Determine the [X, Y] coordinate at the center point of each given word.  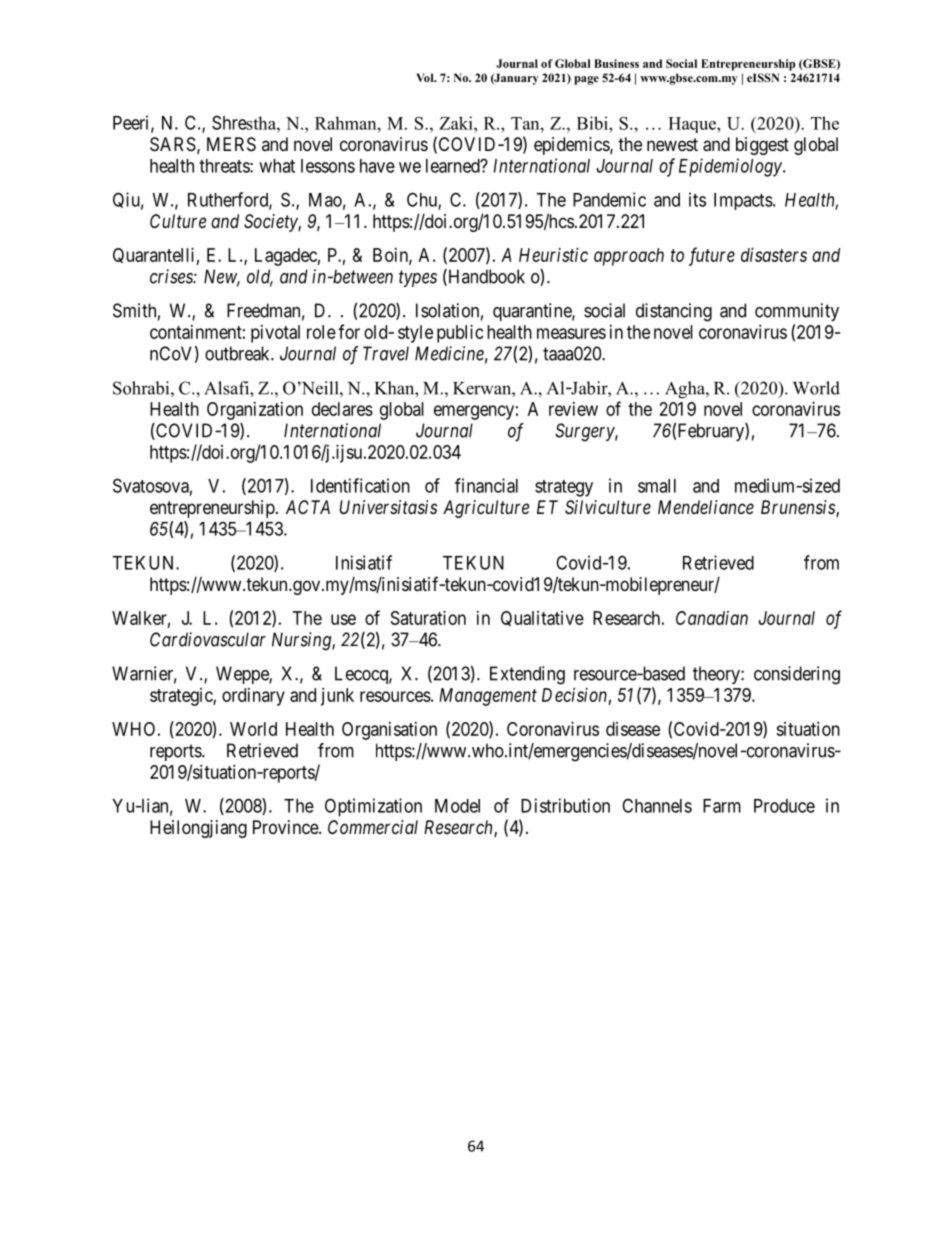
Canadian [712, 618]
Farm [722, 806]
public [460, 334]
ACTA [308, 507]
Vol [426, 77]
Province [286, 827]
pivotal [275, 334]
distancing [674, 312]
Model [457, 806]
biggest [762, 146]
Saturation [428, 618]
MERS [231, 144]
